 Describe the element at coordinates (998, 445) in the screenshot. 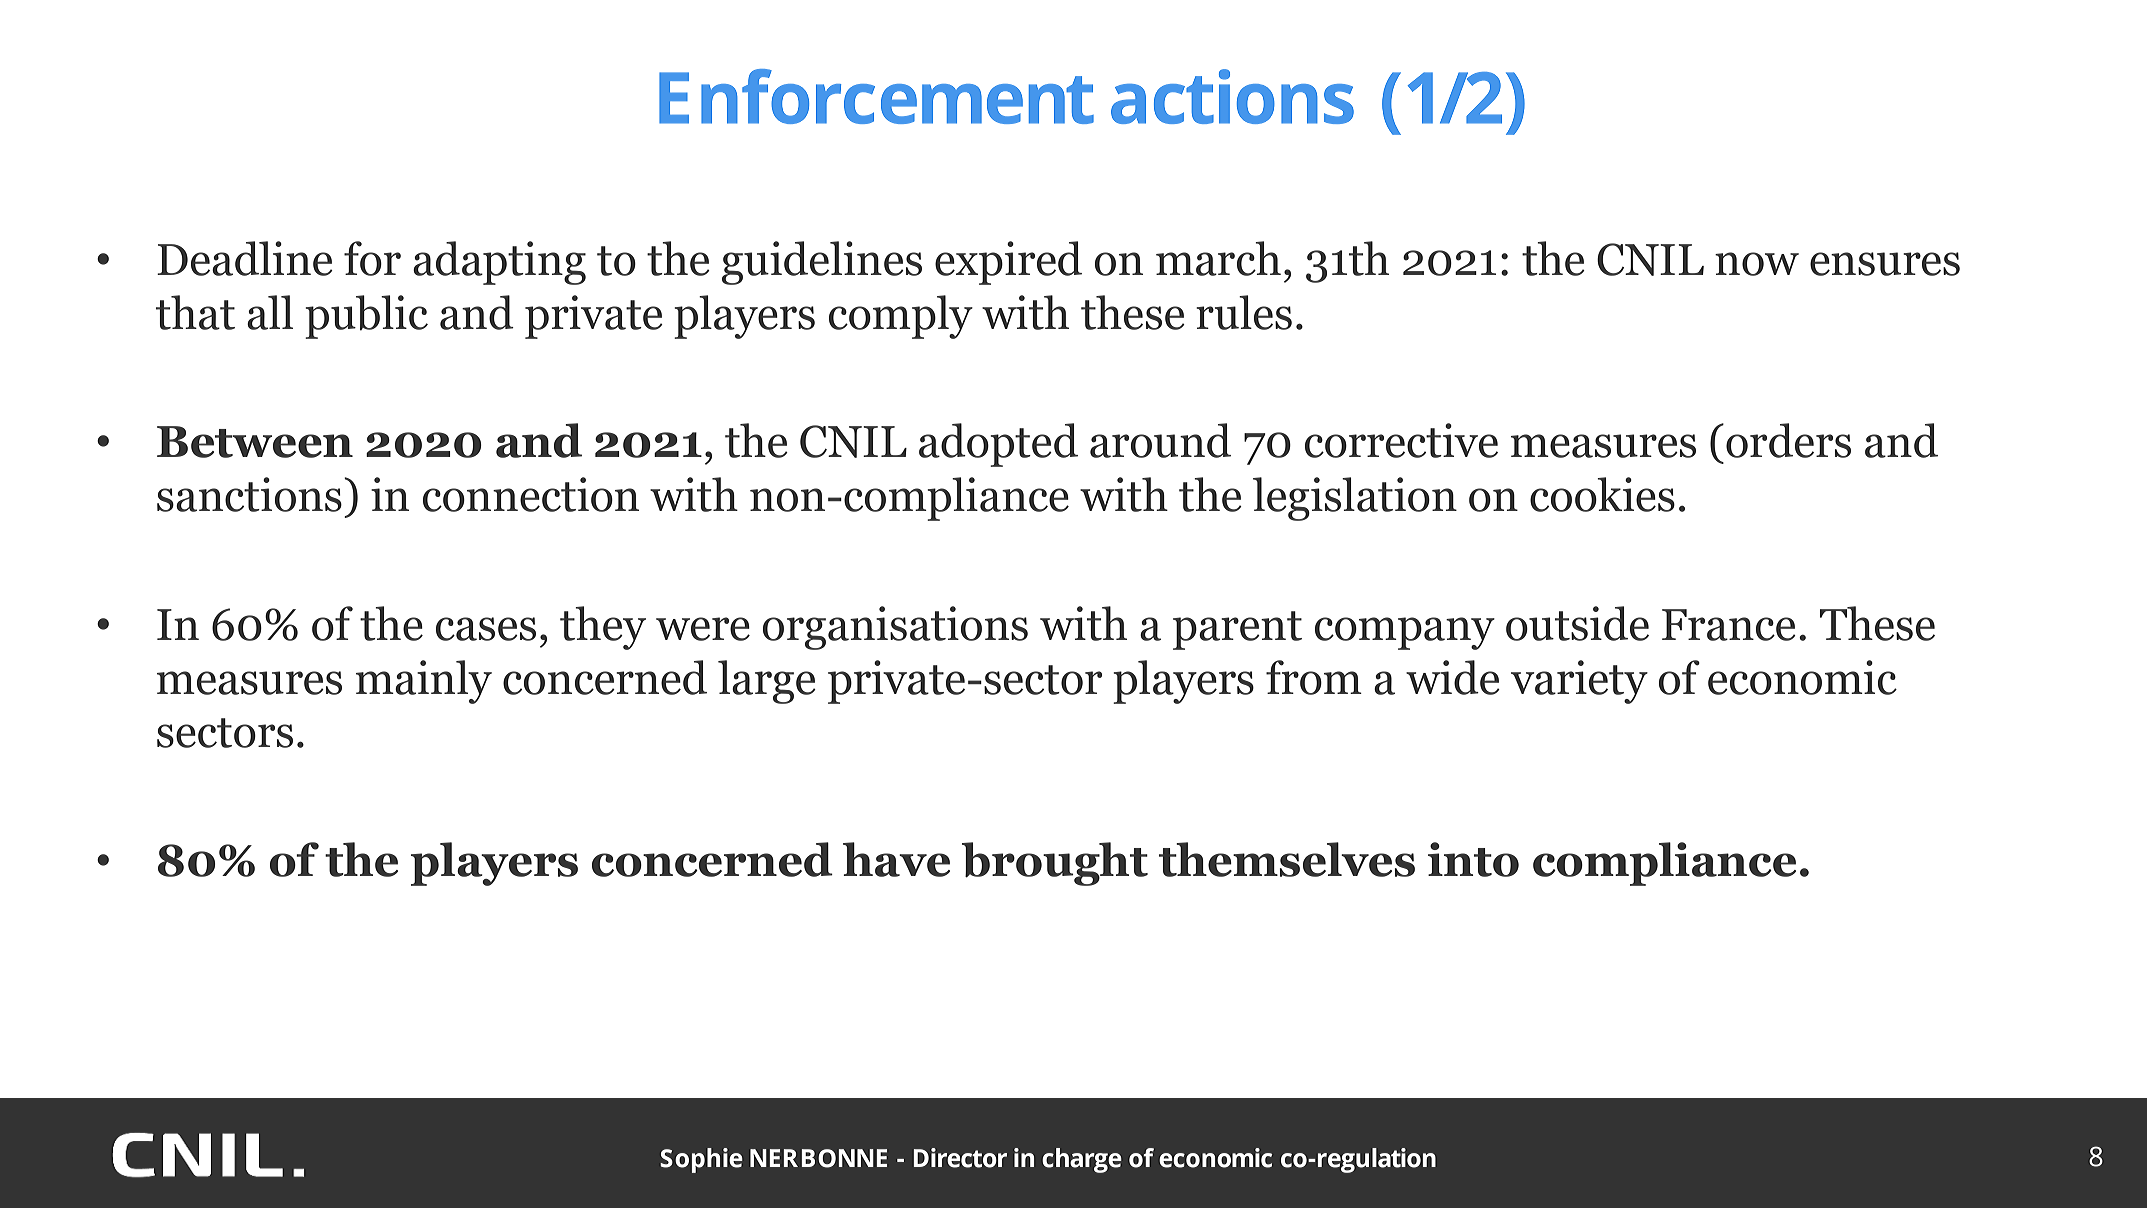

I see `adopted` at that location.
